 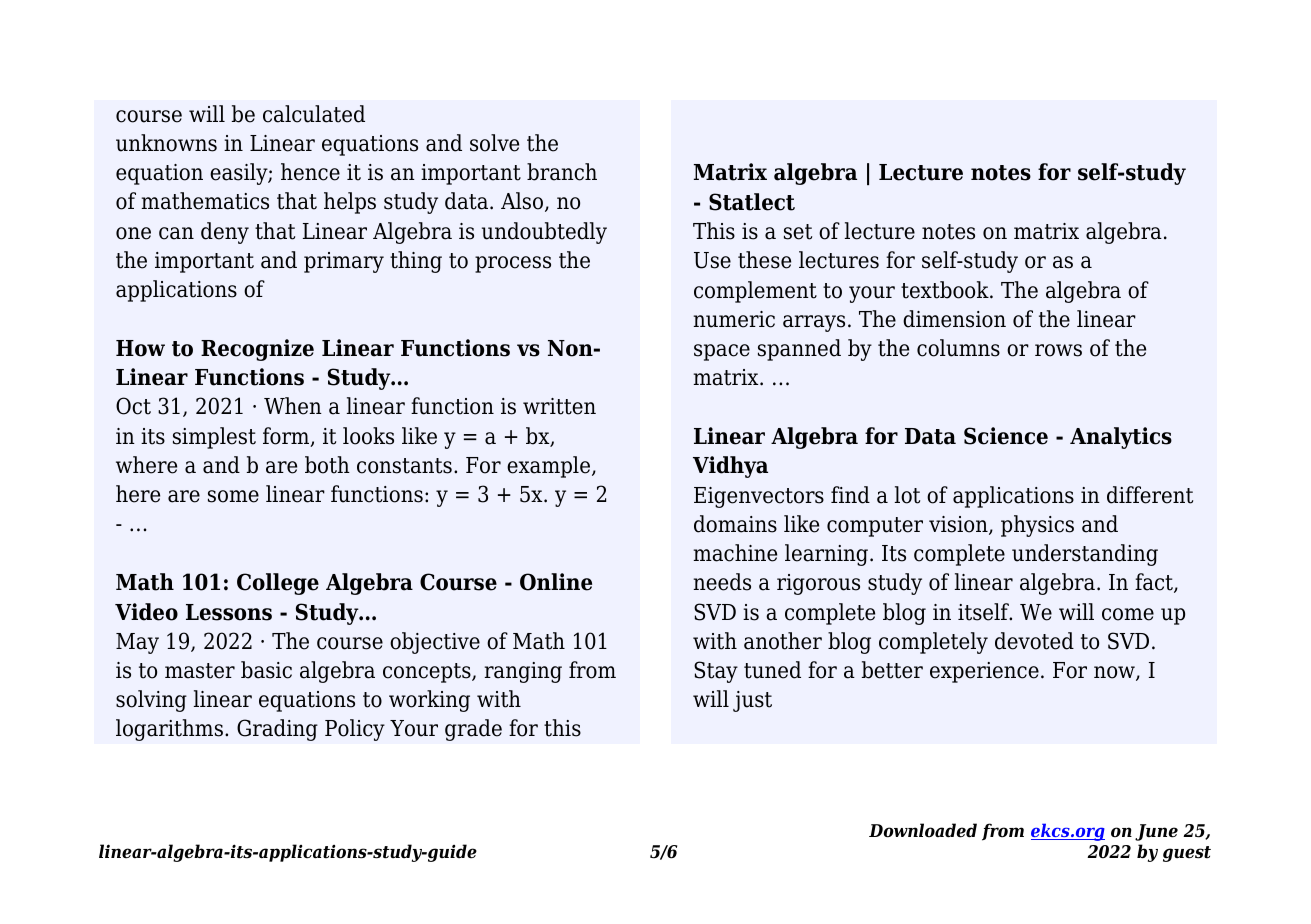 What do you see at coordinates (314, 114) in the document?
I see `calculated` at bounding box center [314, 114].
